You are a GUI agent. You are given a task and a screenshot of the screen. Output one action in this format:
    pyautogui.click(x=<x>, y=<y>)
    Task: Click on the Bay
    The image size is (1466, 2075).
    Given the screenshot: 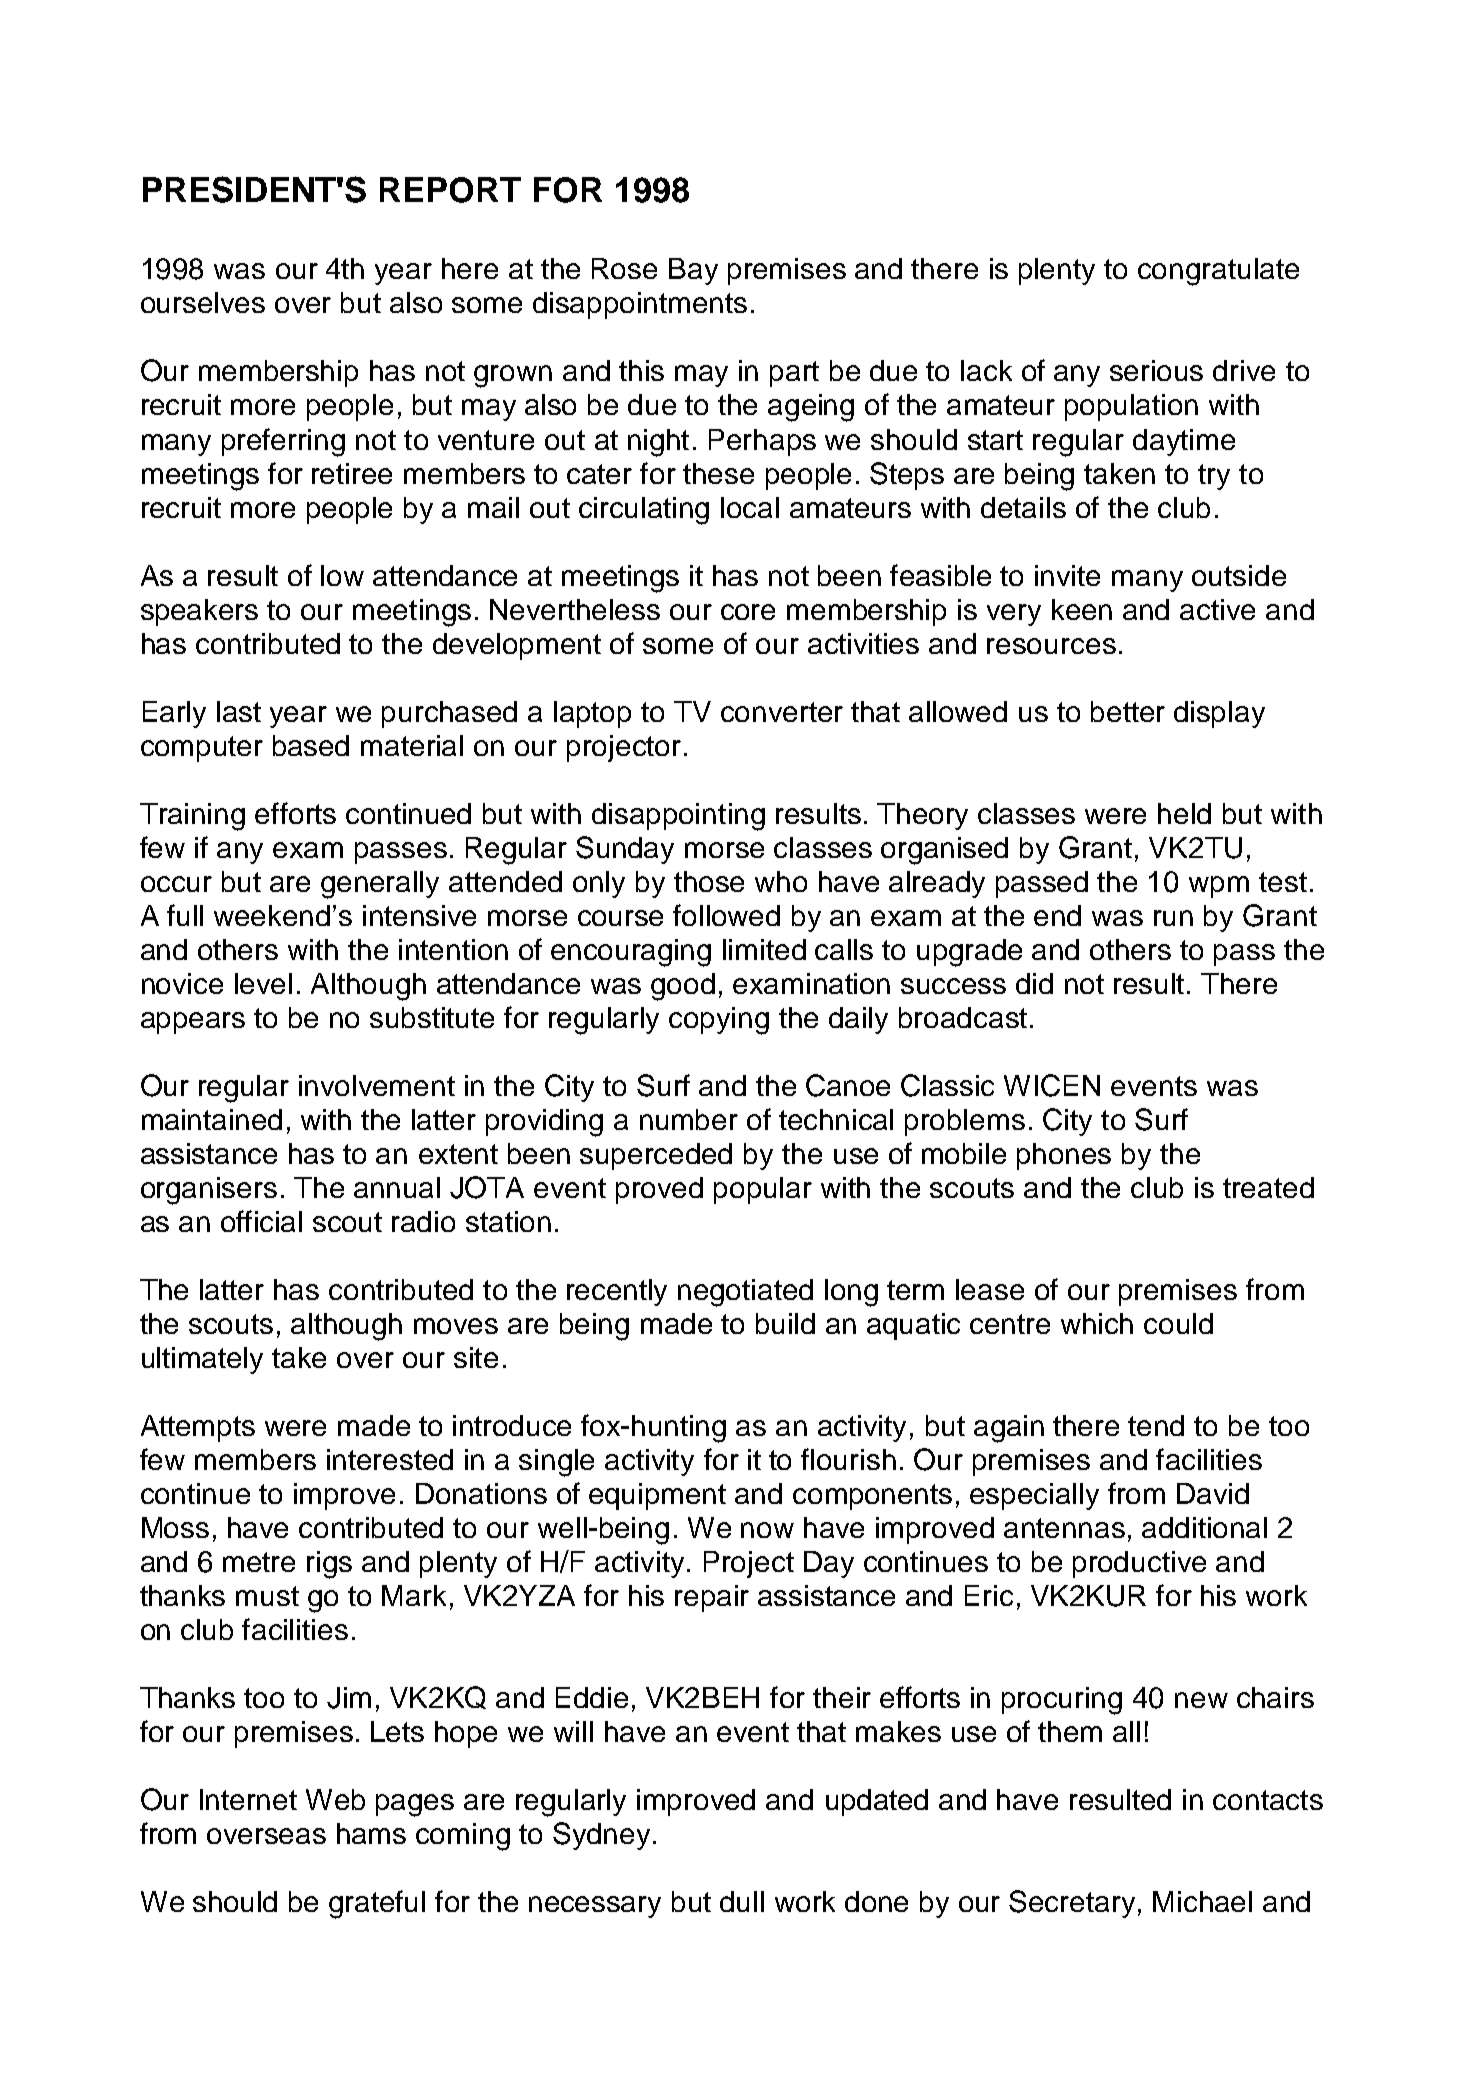 What is the action you would take?
    pyautogui.click(x=693, y=271)
